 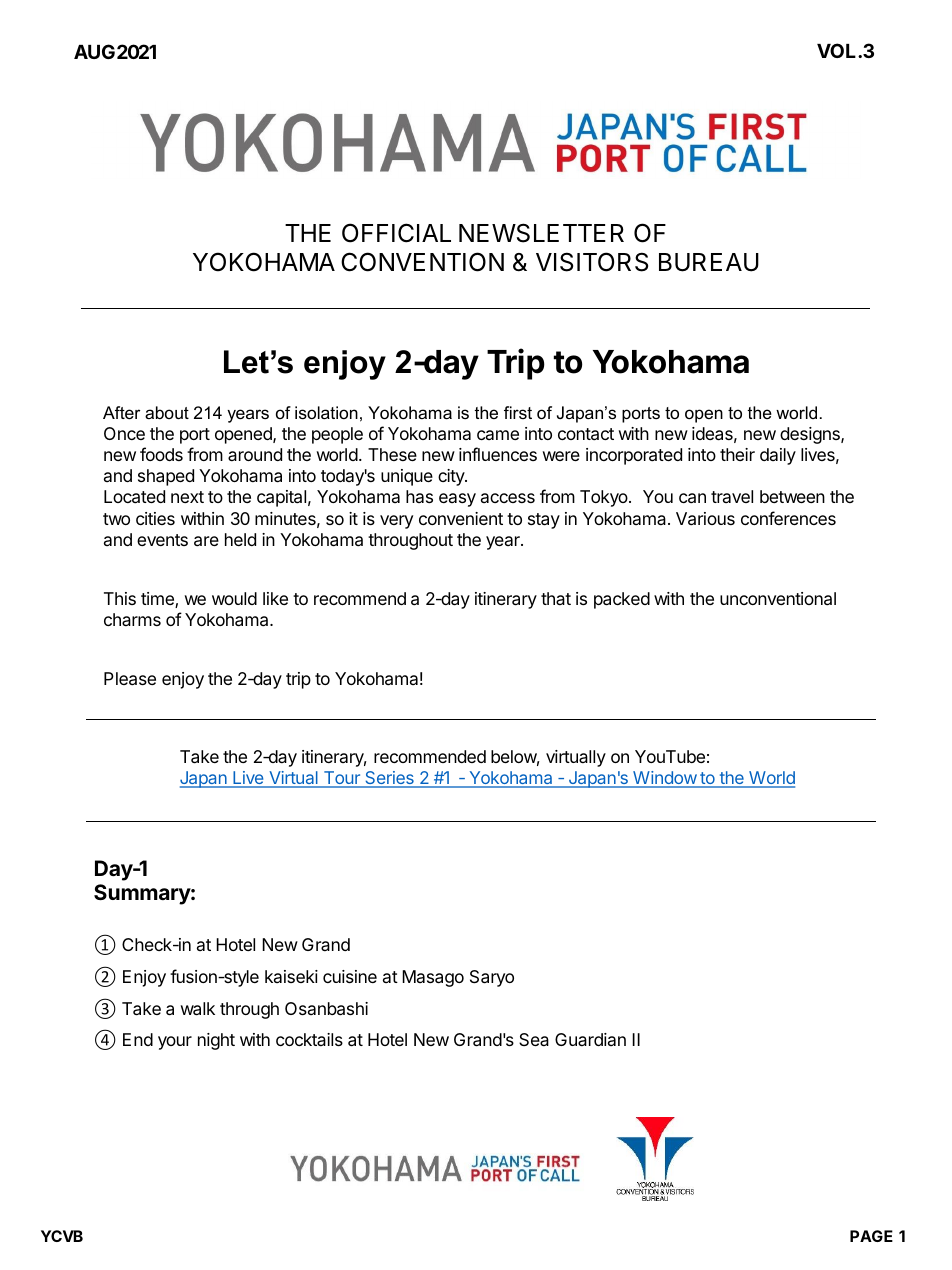 What do you see at coordinates (396, 233) in the document?
I see `OFFICIAL` at bounding box center [396, 233].
